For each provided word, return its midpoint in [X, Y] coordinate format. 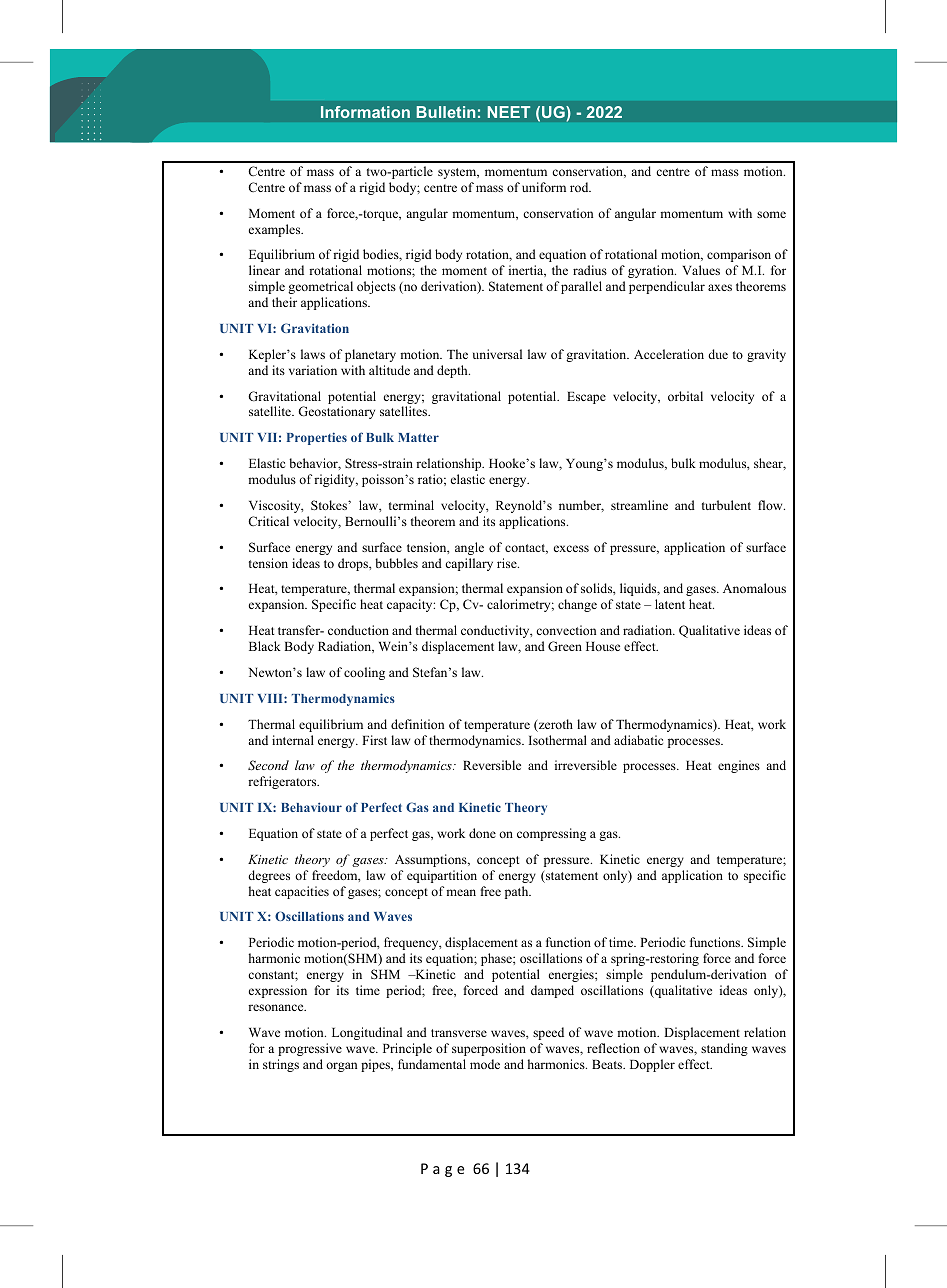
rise [508, 563]
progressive [310, 1049]
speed [548, 1033]
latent [670, 604]
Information [365, 112]
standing [724, 1049]
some [771, 214]
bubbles [396, 563]
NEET [509, 112]
